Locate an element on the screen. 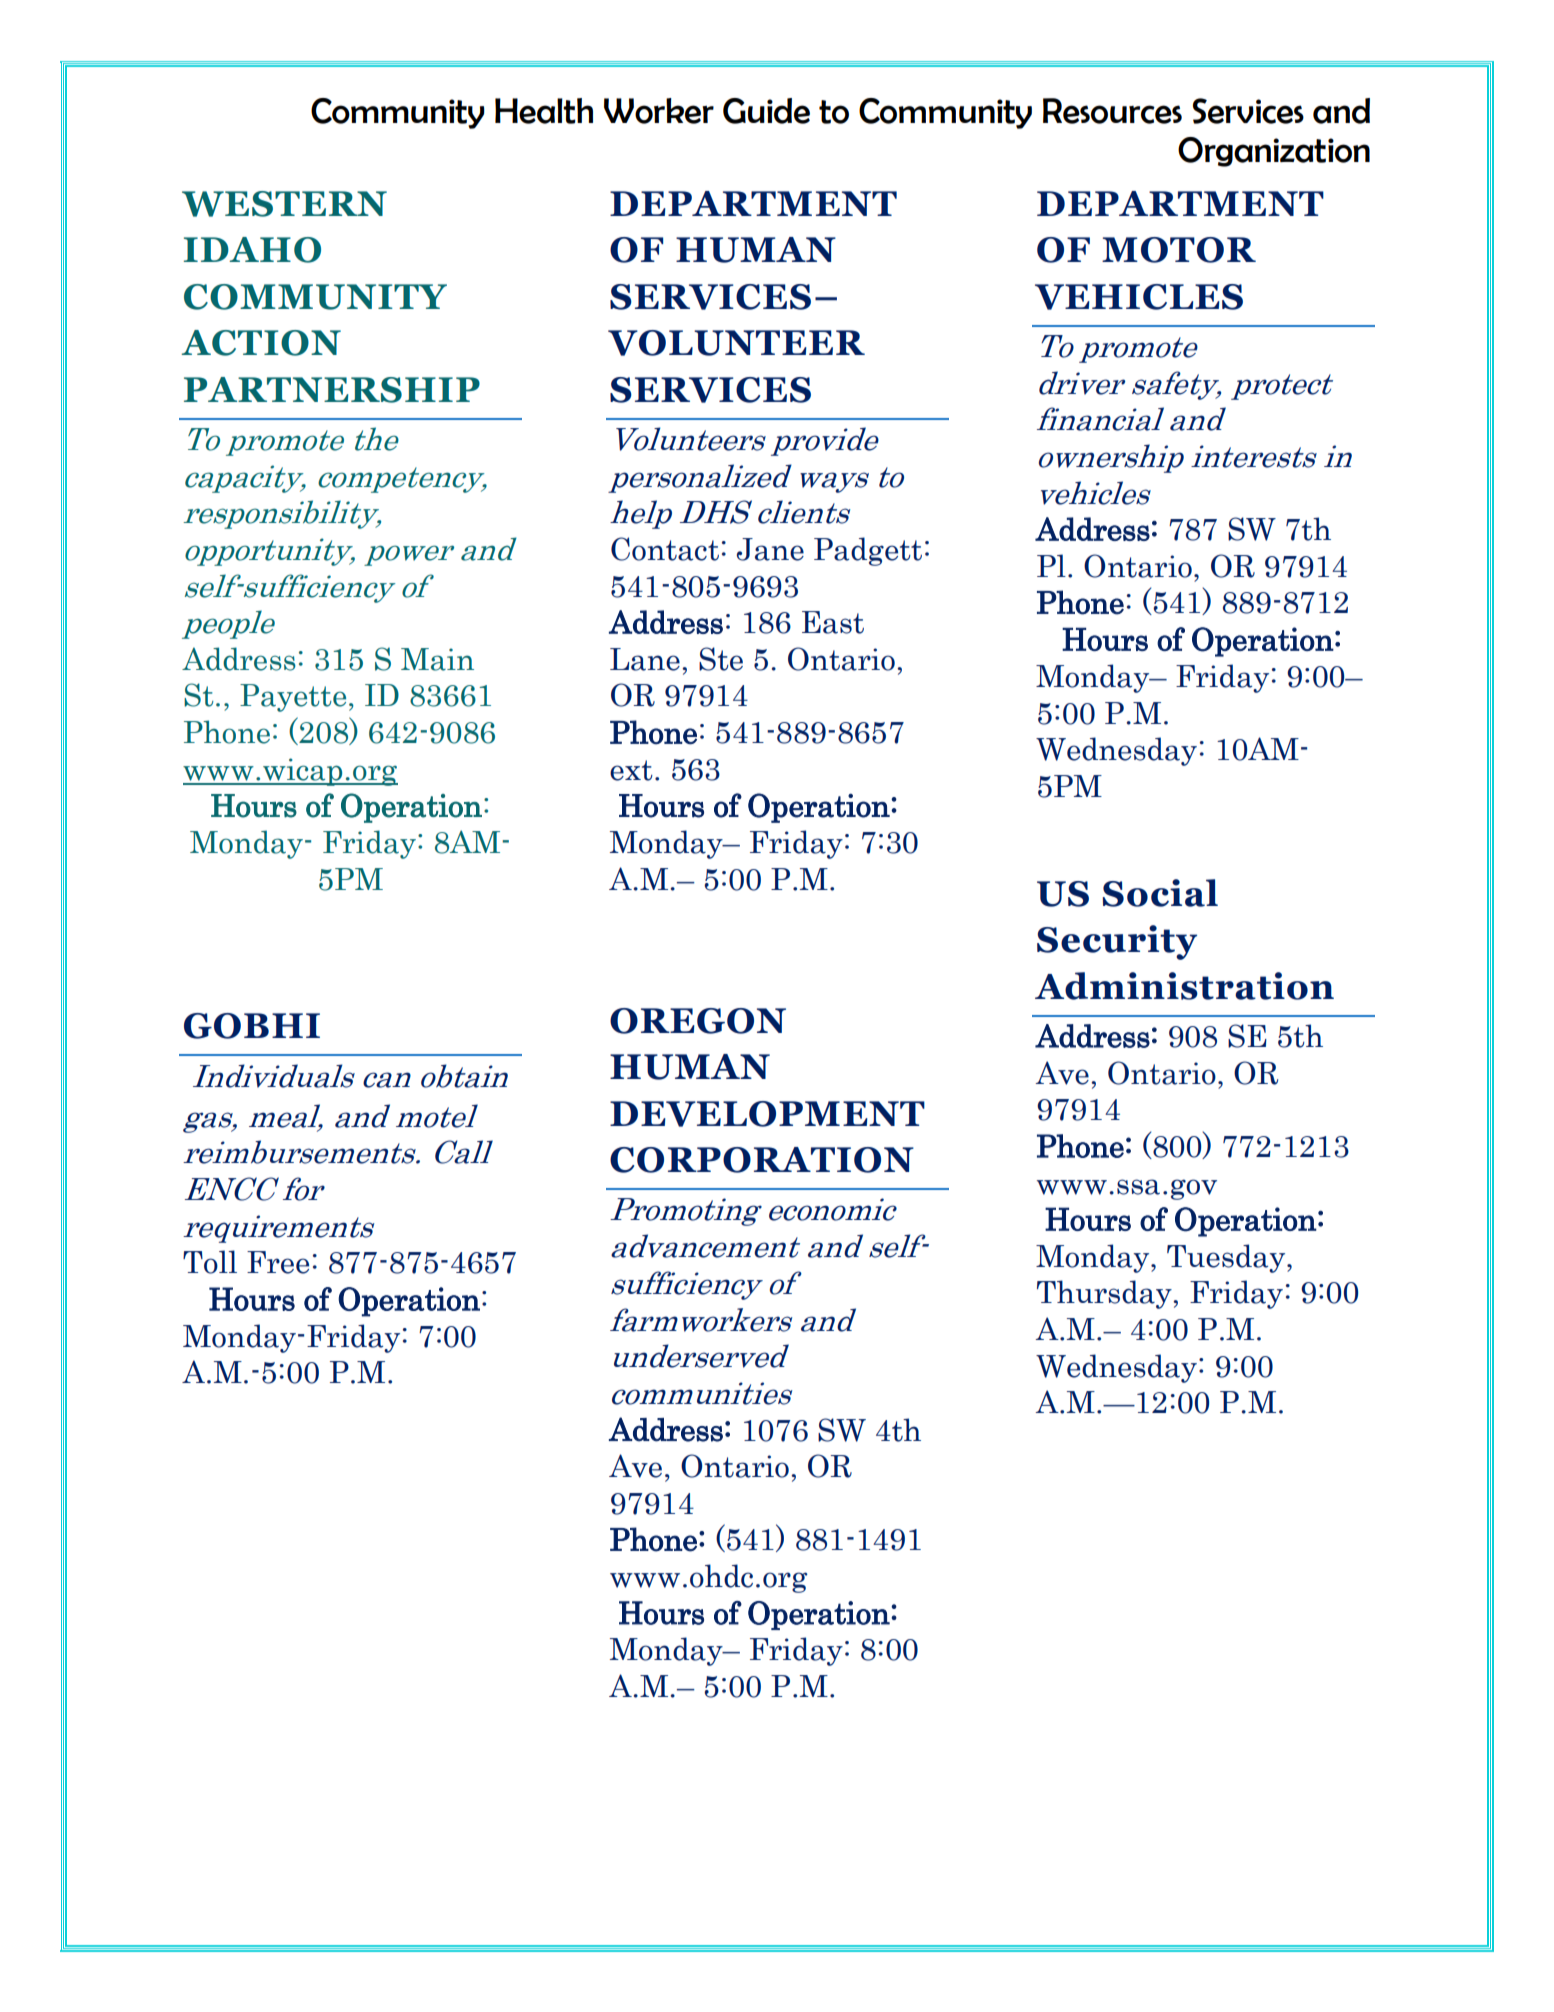 The width and height of the screenshot is (1554, 2012). Free is located at coordinates (278, 1262).
